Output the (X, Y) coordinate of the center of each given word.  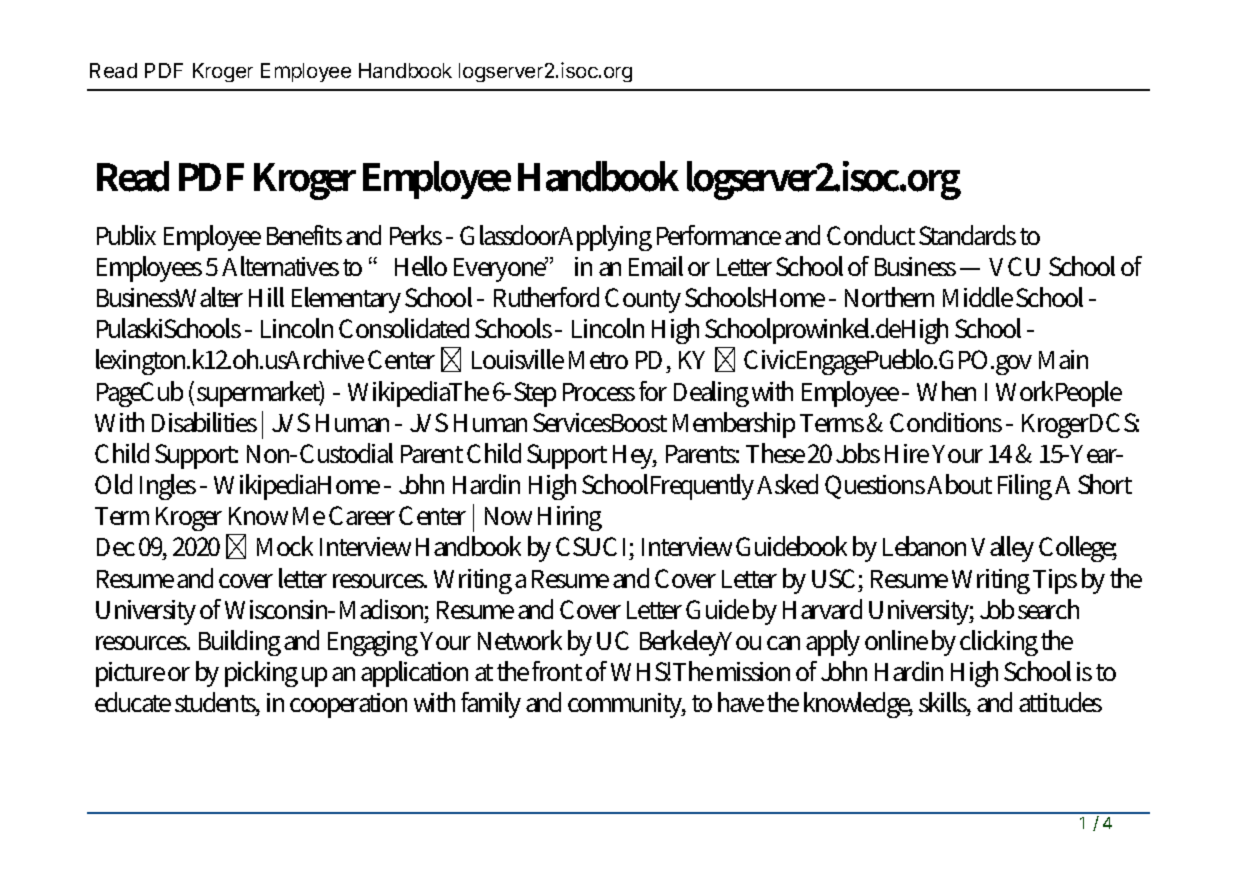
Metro (598, 360)
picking (261, 674)
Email (656, 266)
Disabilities (204, 422)
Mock (285, 546)
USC (833, 578)
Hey (635, 457)
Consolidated (404, 328)
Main (1063, 359)
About (959, 484)
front (557, 671)
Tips (1055, 581)
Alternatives (280, 266)
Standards (967, 235)
